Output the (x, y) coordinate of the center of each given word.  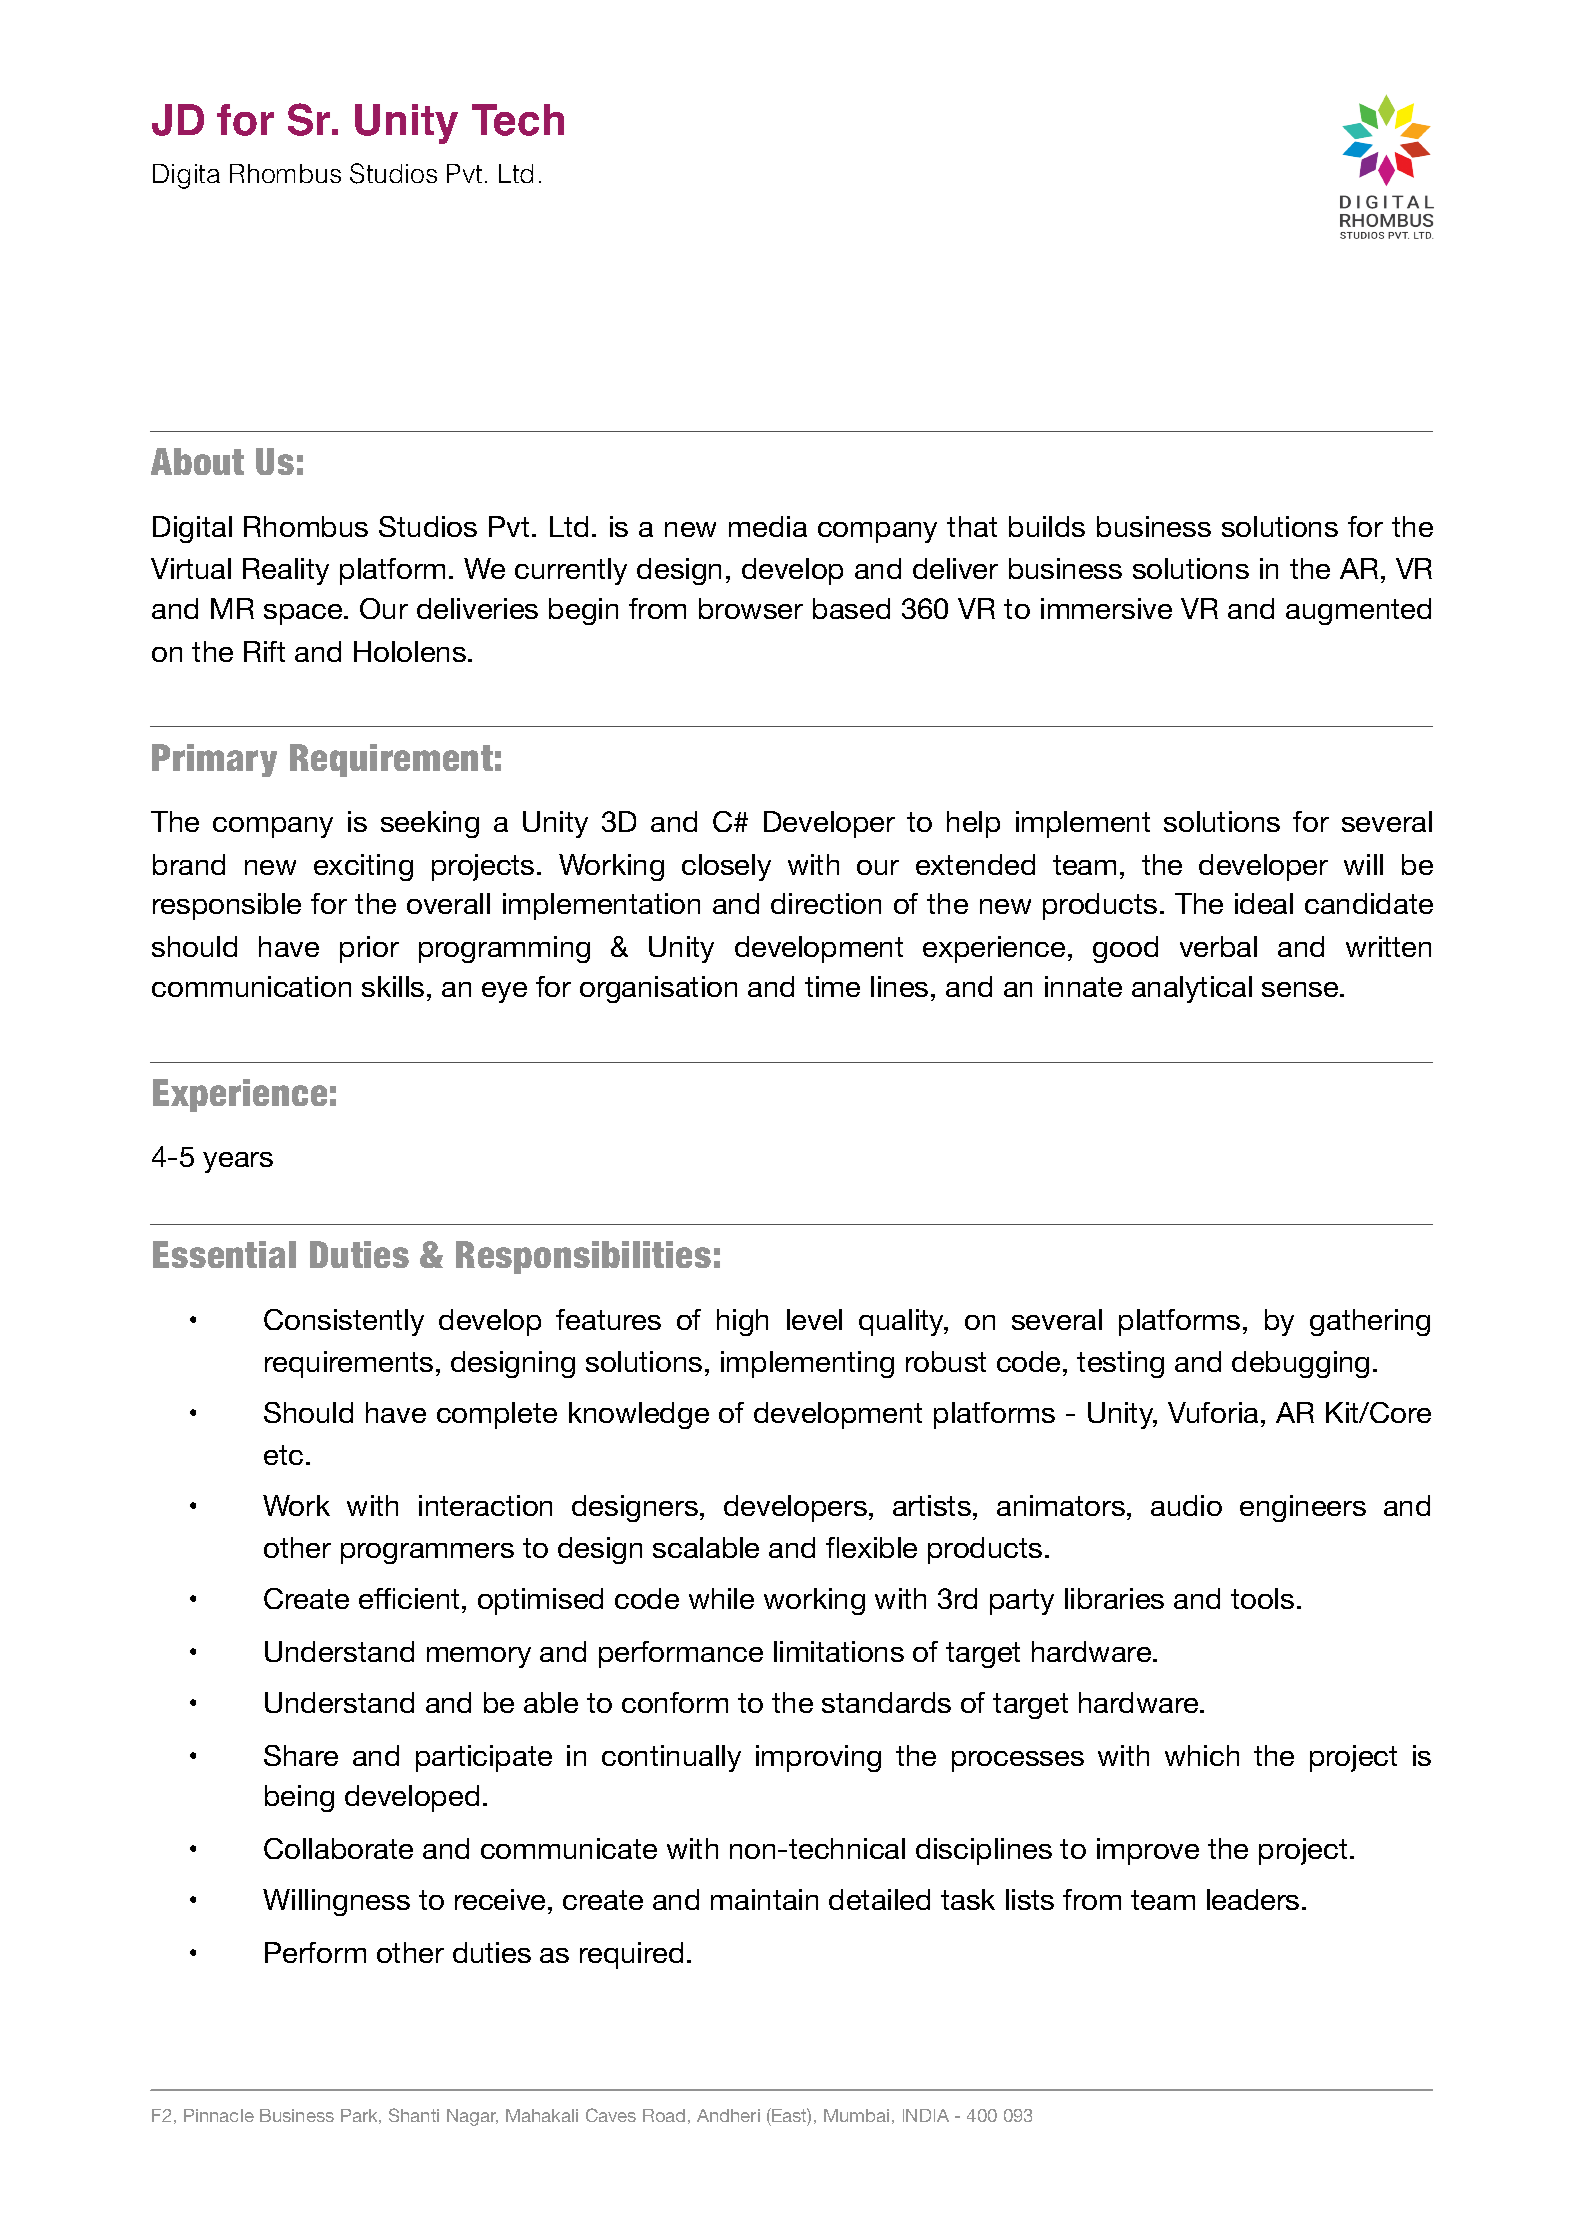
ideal (1264, 903)
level (814, 1319)
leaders (1253, 1899)
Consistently (344, 1322)
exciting (363, 867)
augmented (1358, 611)
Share (301, 1755)
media (768, 526)
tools (1262, 1598)
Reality (286, 571)
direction (826, 903)
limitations (839, 1651)
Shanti (414, 2115)
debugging (1300, 1364)
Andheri (728, 2115)
